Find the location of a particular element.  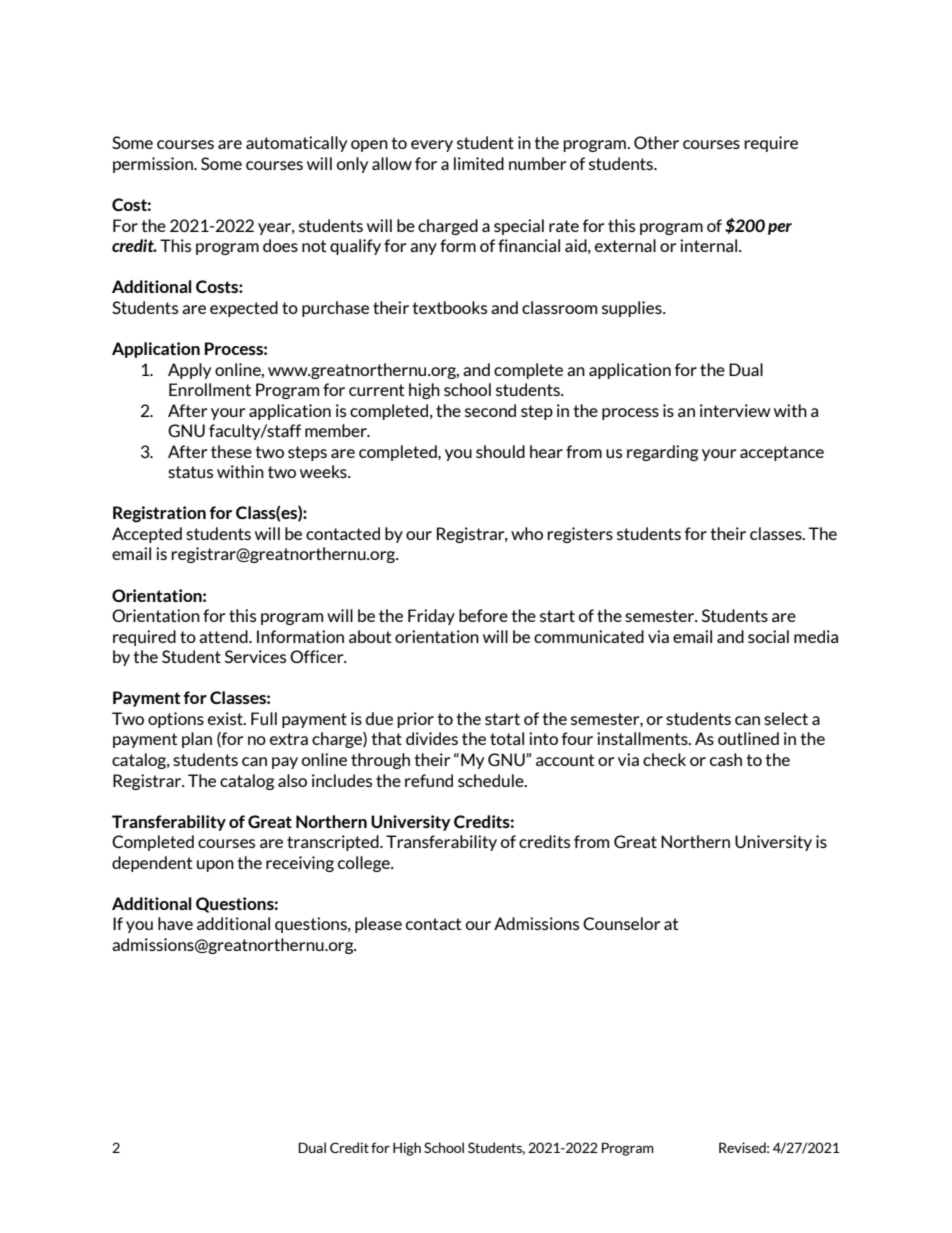

Other is located at coordinates (656, 142).
